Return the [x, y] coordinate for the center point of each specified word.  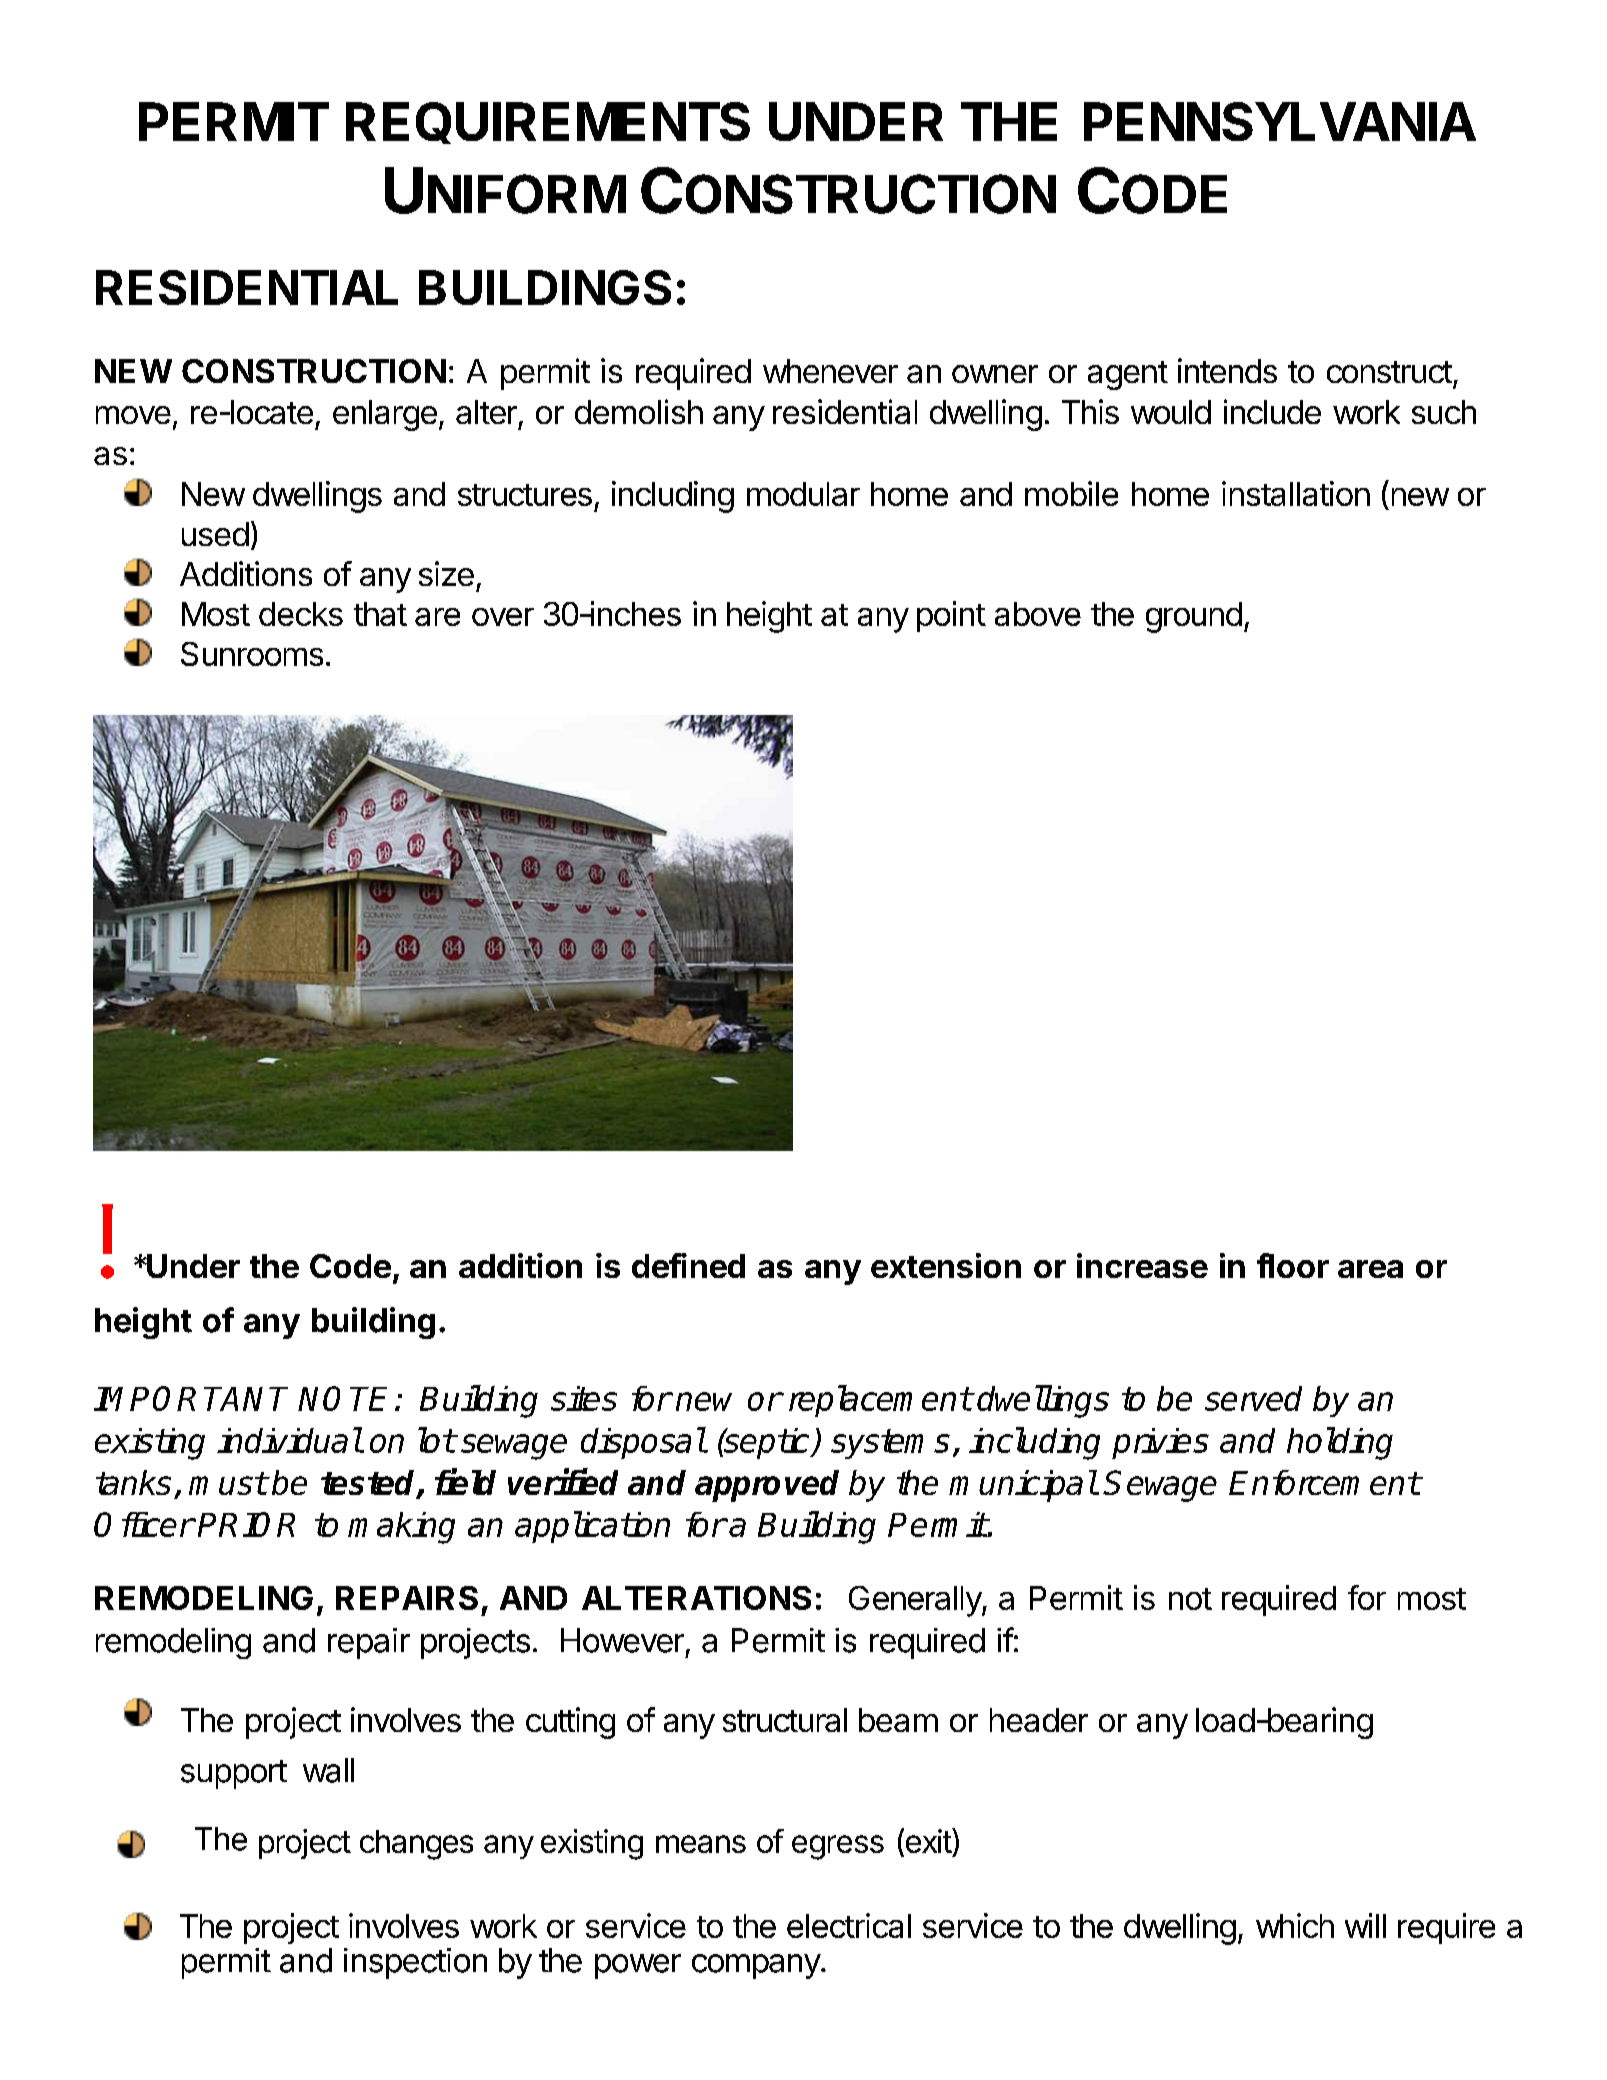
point [951, 616]
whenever [830, 371]
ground [1194, 617]
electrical [849, 1925]
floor [1293, 1265]
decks [301, 614]
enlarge [385, 415]
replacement [880, 1401]
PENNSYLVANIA [1280, 121]
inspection [415, 1963]
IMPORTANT [191, 1398]
